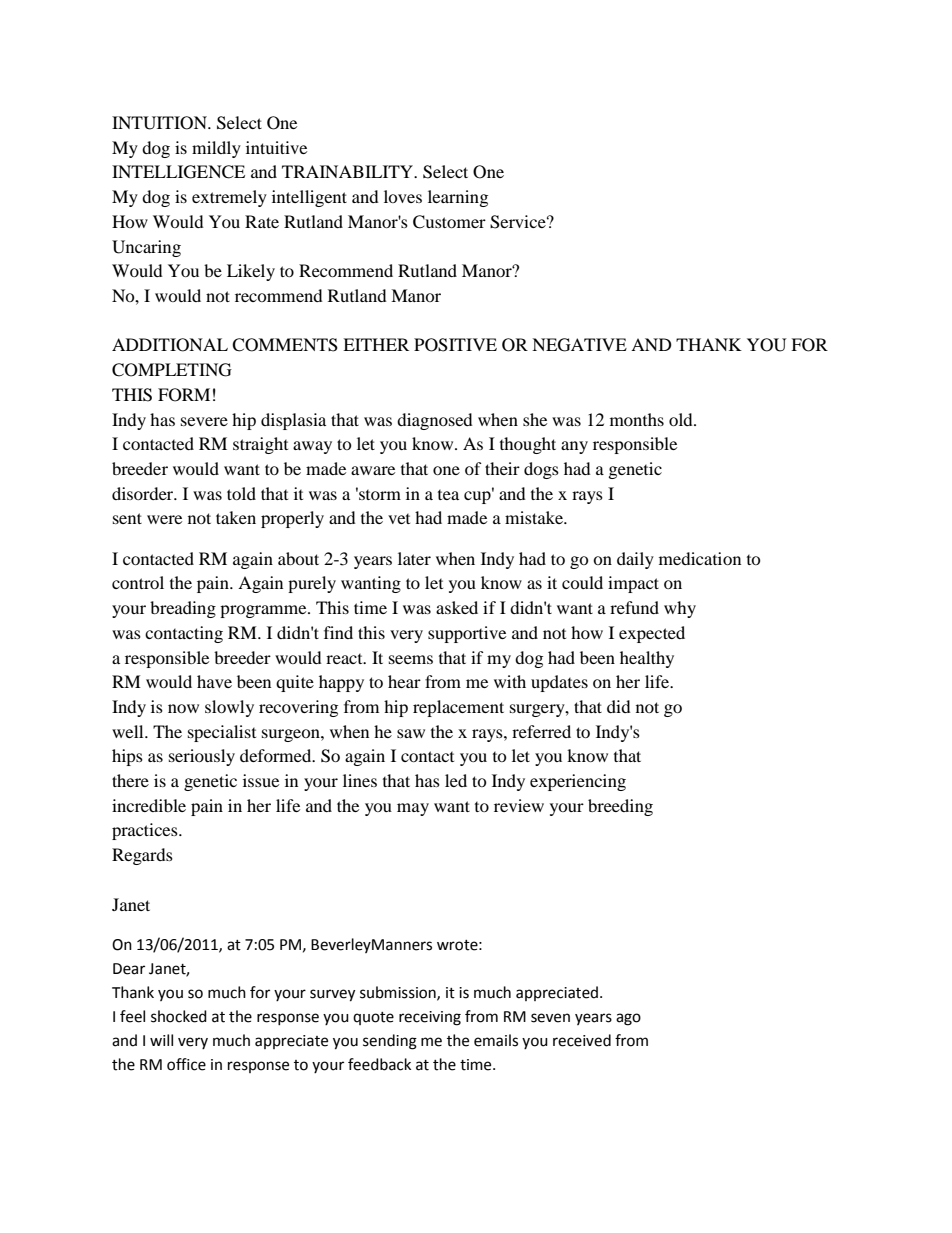 The height and width of the screenshot is (1233, 952). Describe the element at coordinates (411, 733) in the screenshot. I see `saw` at that location.
